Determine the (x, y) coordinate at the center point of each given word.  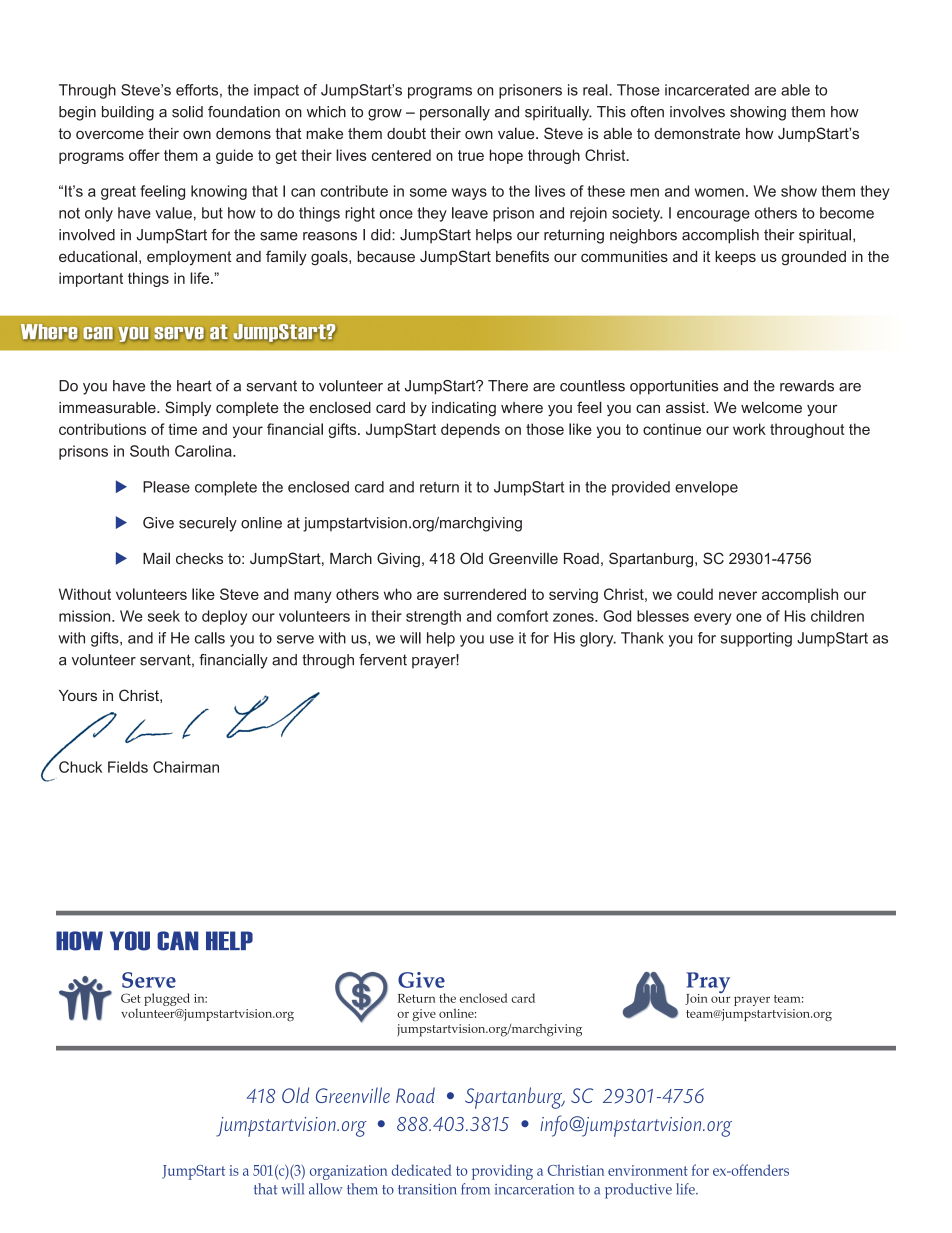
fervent (383, 660)
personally (455, 113)
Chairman (186, 767)
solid (187, 112)
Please (166, 487)
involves (697, 112)
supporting (756, 639)
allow (325, 1189)
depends (470, 430)
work (749, 429)
